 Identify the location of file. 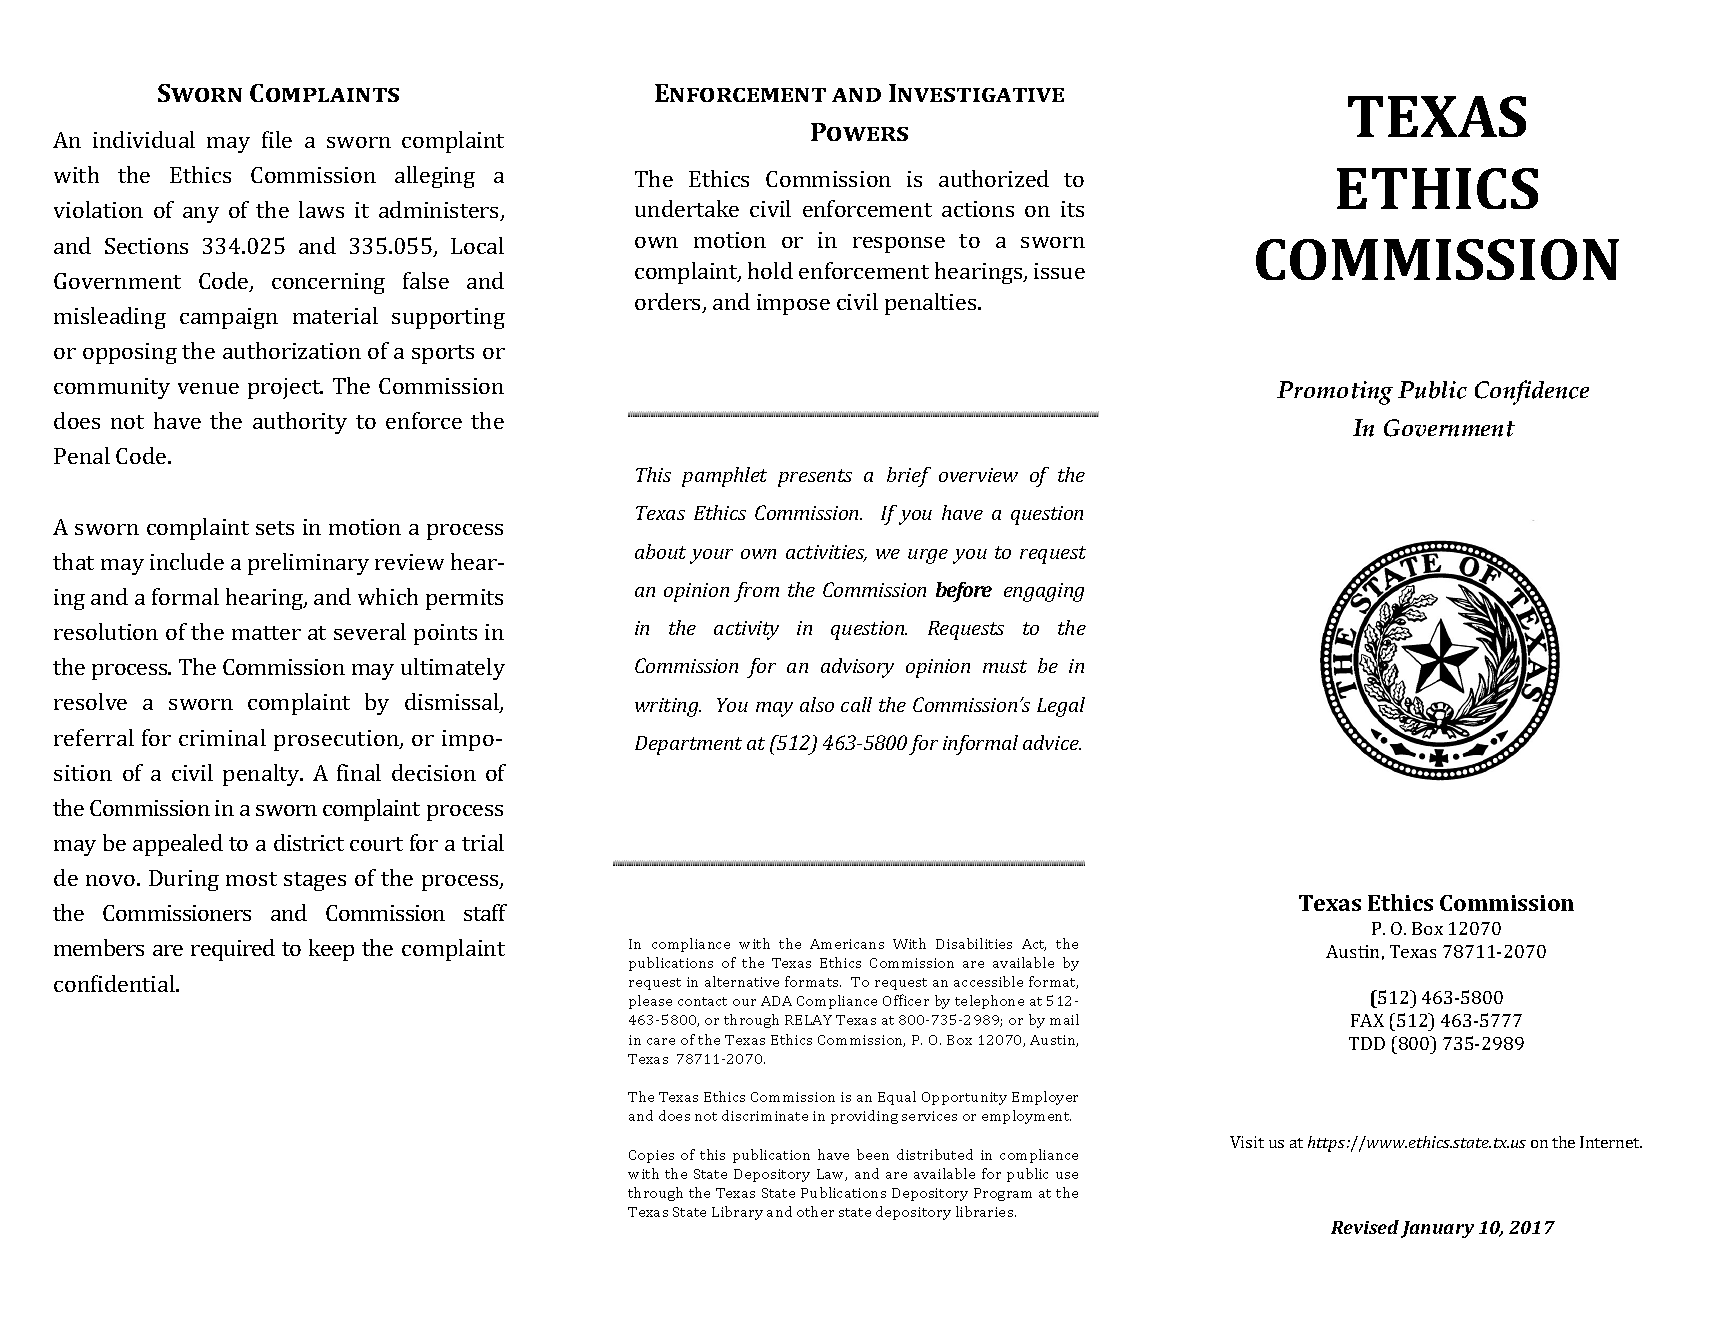
(277, 139).
